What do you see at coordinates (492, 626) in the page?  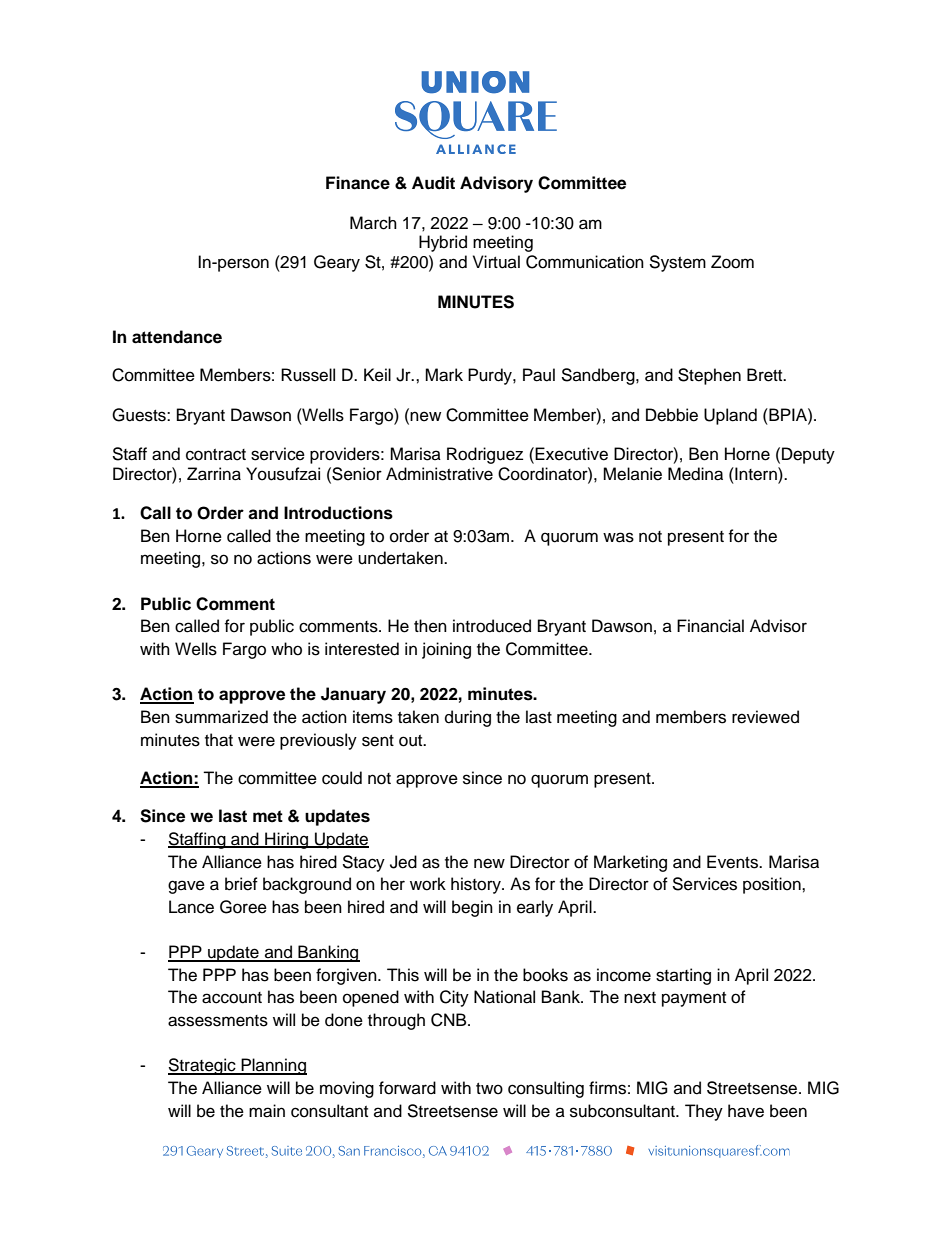 I see `introduced` at bounding box center [492, 626].
